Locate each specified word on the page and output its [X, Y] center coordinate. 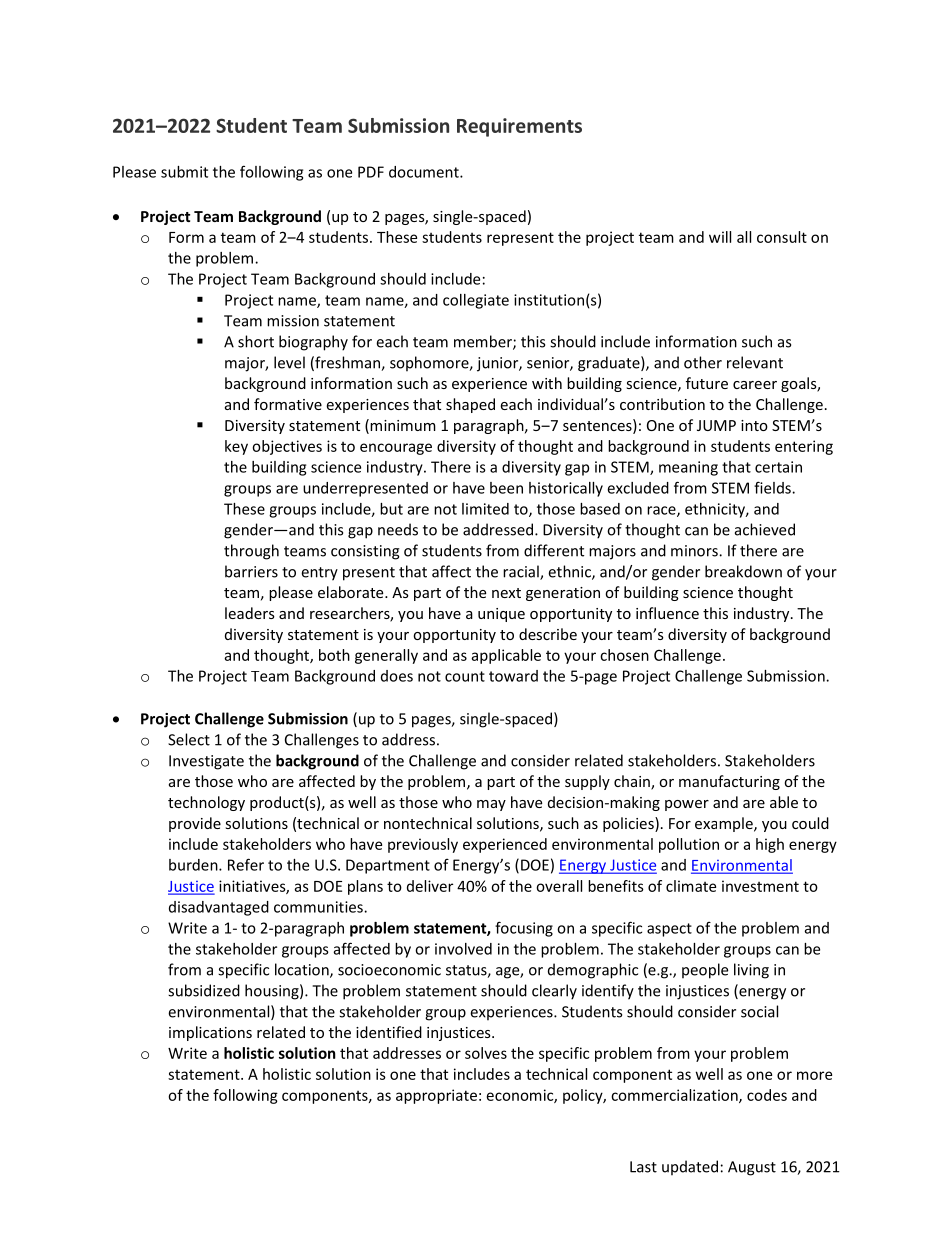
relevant [755, 362]
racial [522, 572]
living [751, 971]
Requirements [519, 127]
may [491, 805]
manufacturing [729, 782]
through [251, 552]
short [256, 341]
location [303, 970]
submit [184, 172]
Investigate [206, 762]
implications [210, 1033]
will [720, 237]
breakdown [743, 571]
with [547, 383]
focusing [524, 929]
